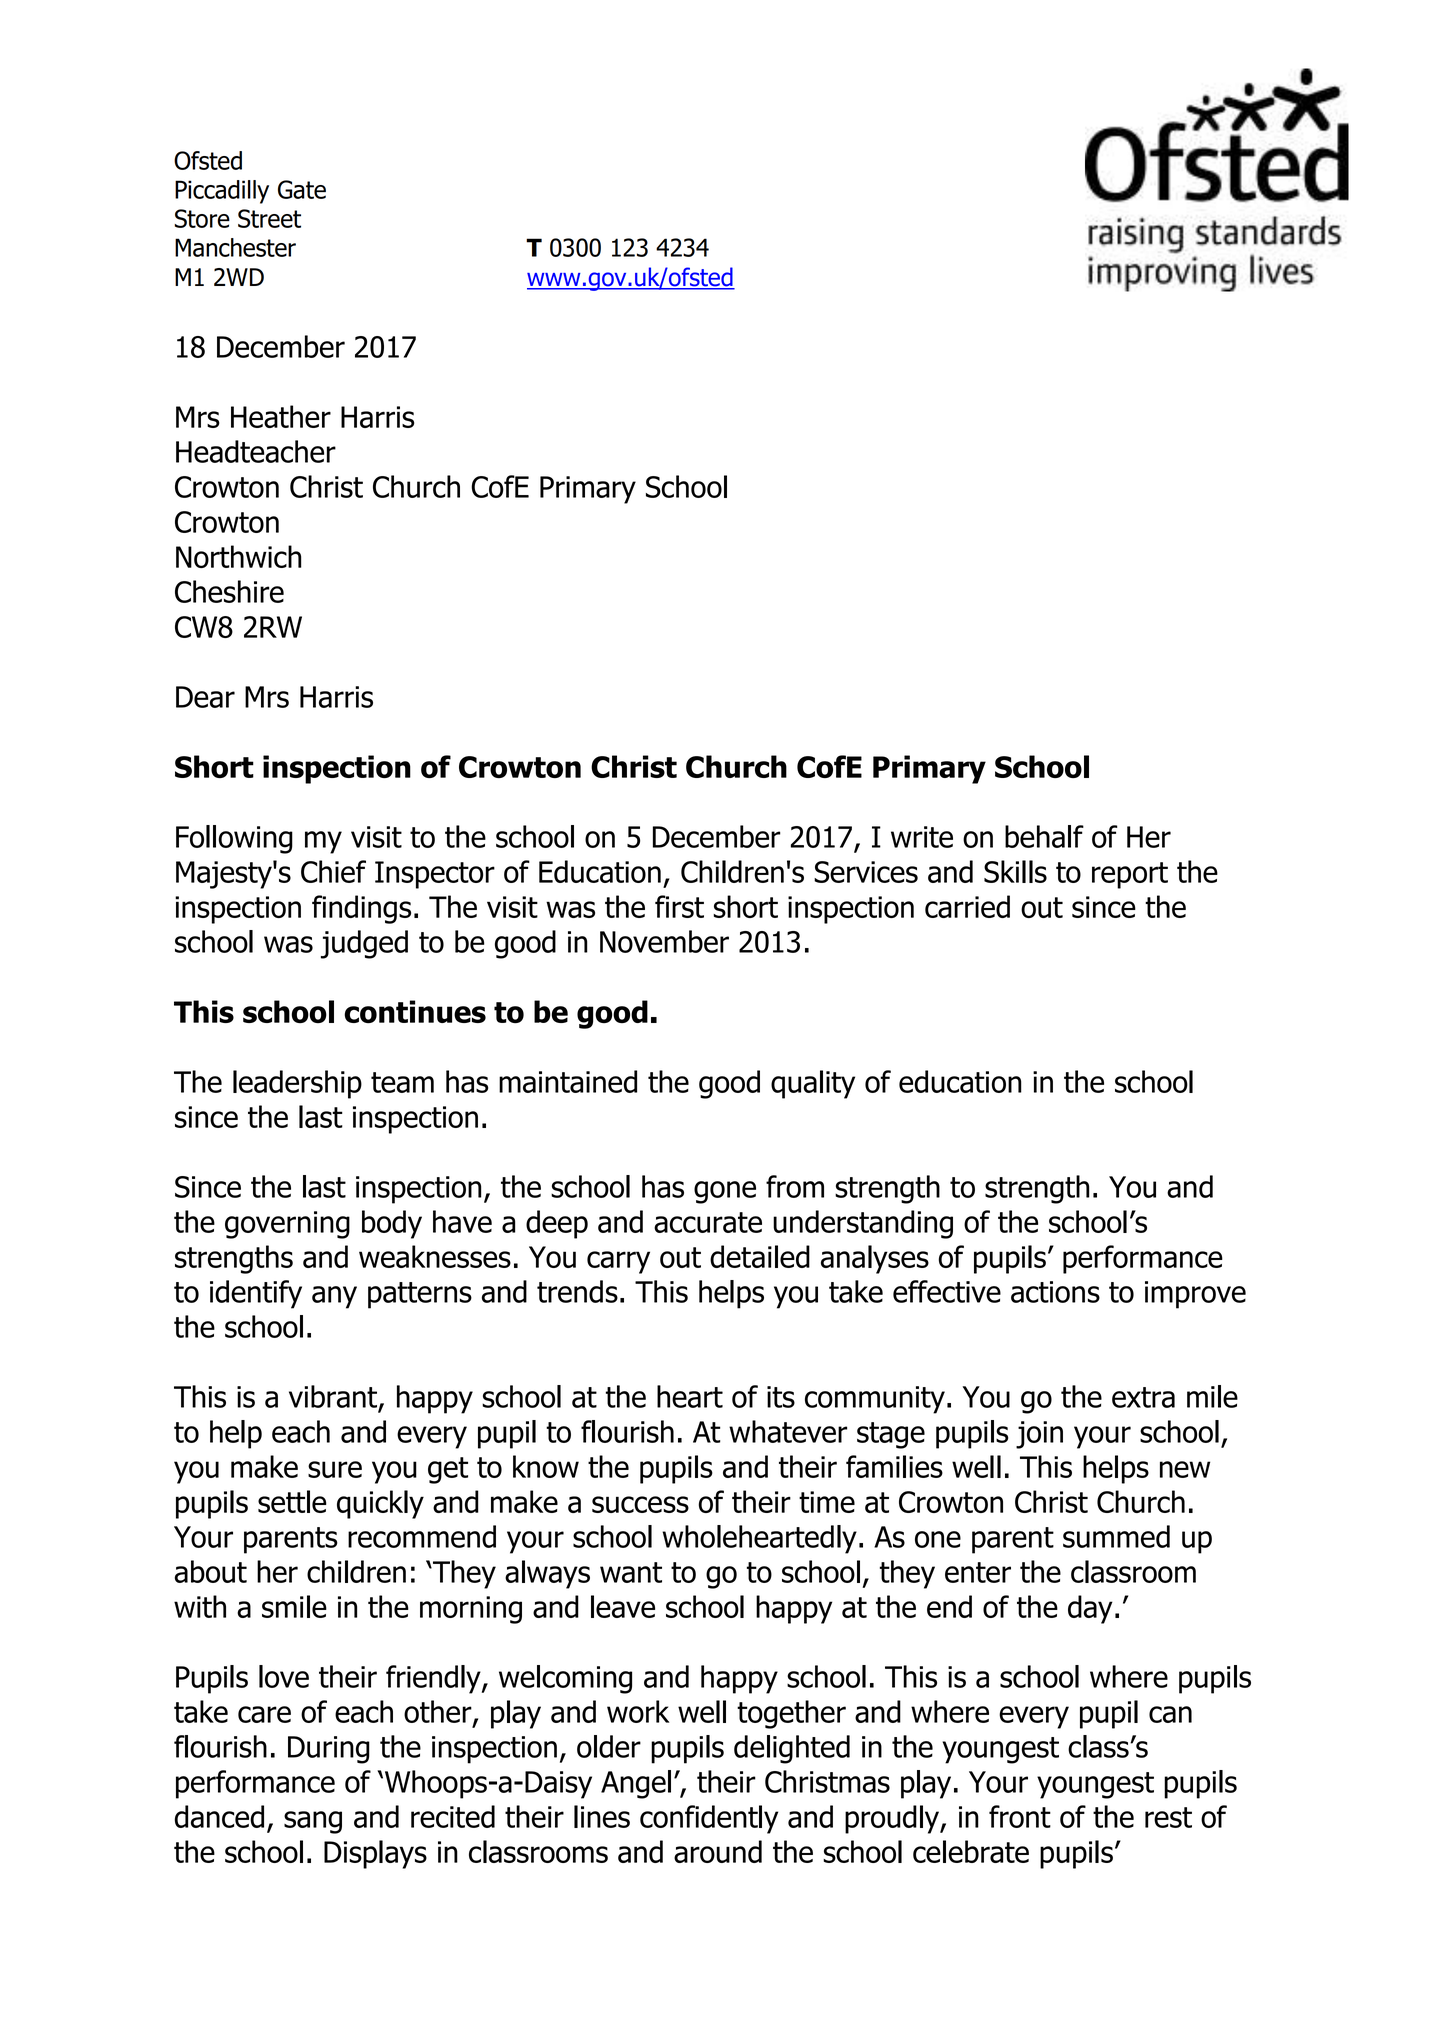 The height and width of the screenshot is (2027, 1430). What do you see at coordinates (1116, 1536) in the screenshot?
I see `summed` at bounding box center [1116, 1536].
